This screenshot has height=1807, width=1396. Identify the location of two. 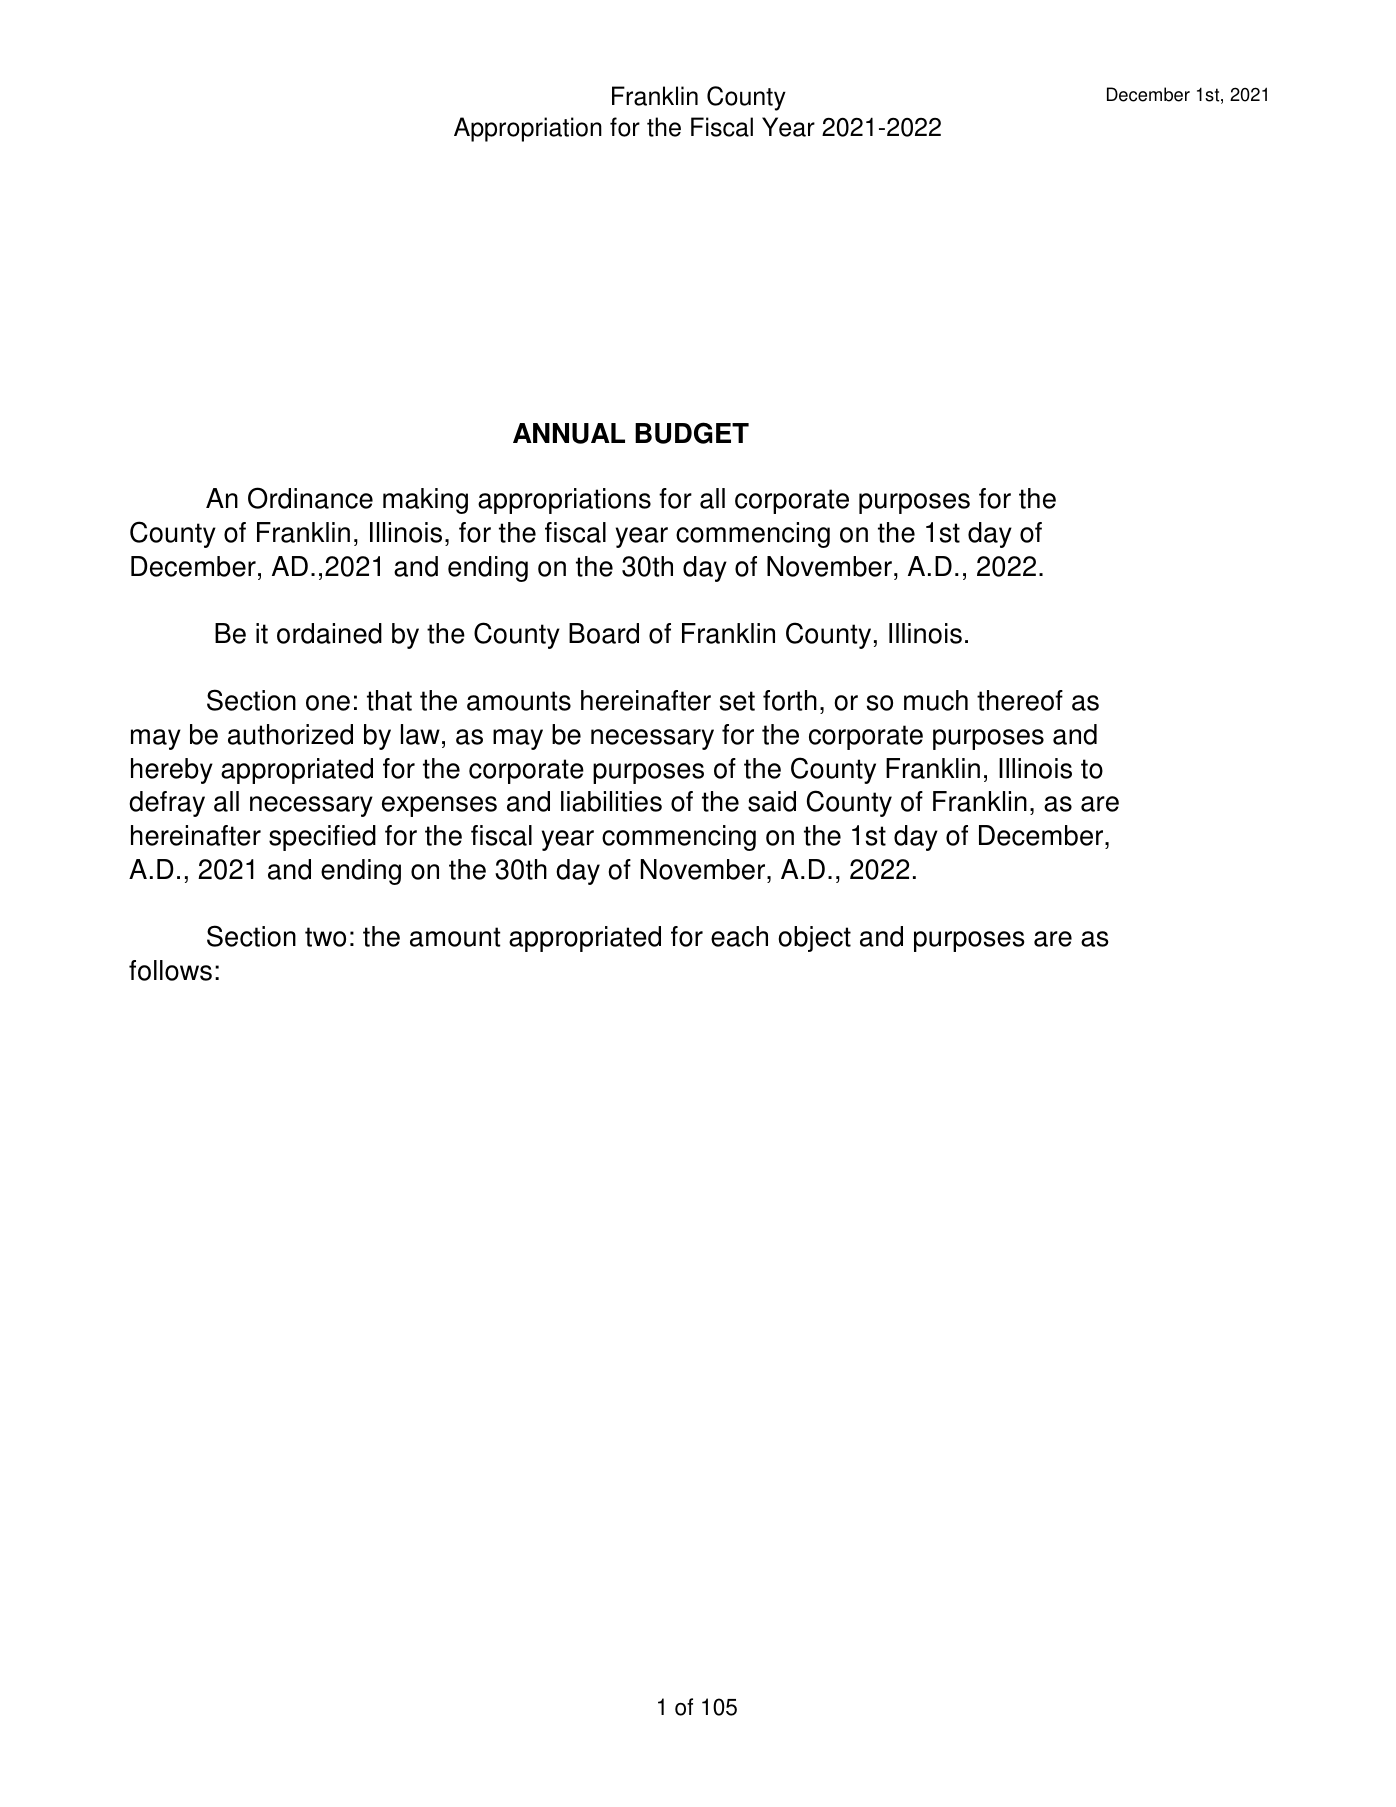
(325, 937).
